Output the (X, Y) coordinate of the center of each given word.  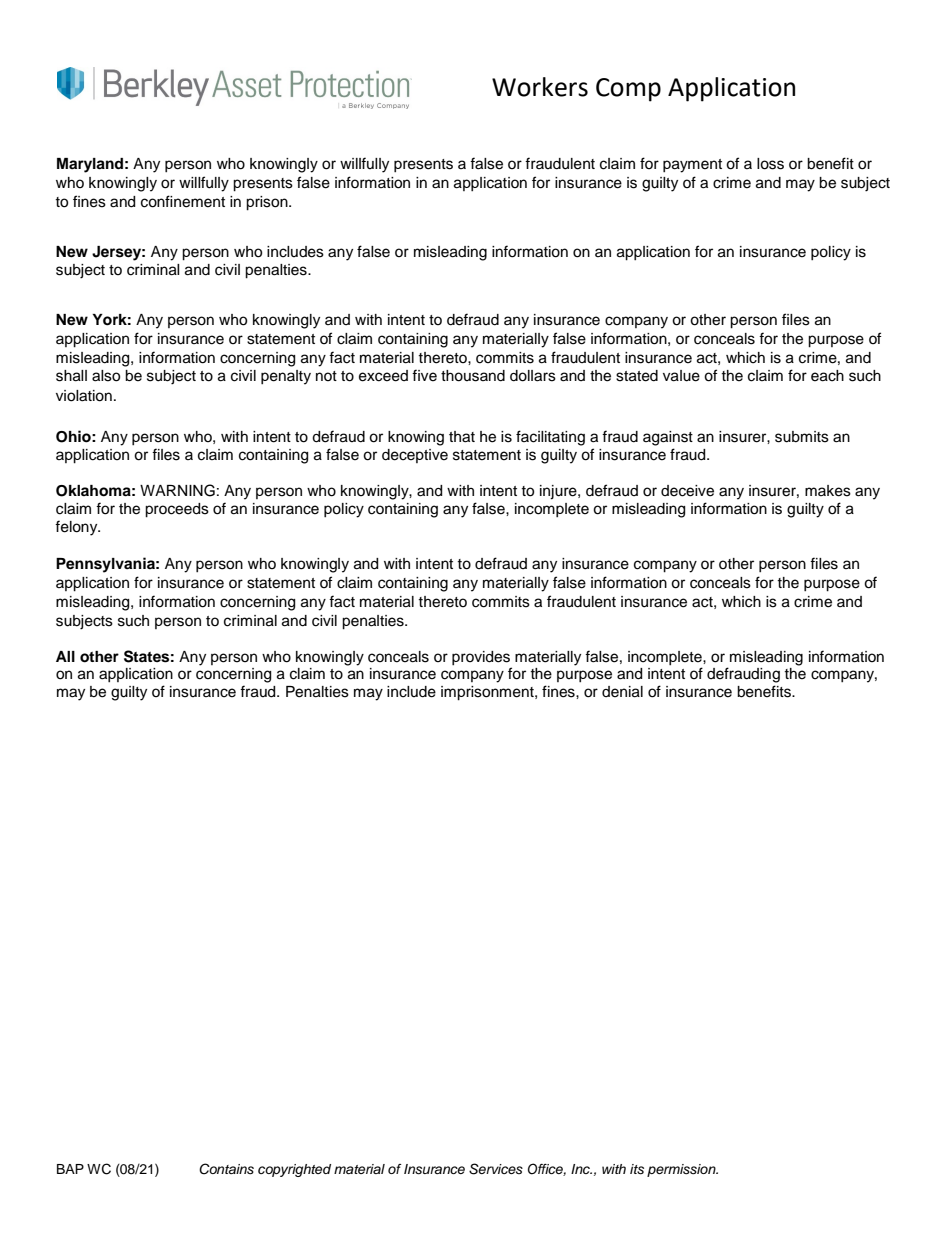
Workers (540, 87)
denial (622, 692)
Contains (226, 1169)
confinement (183, 201)
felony (77, 528)
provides (481, 658)
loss (770, 164)
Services (496, 1169)
